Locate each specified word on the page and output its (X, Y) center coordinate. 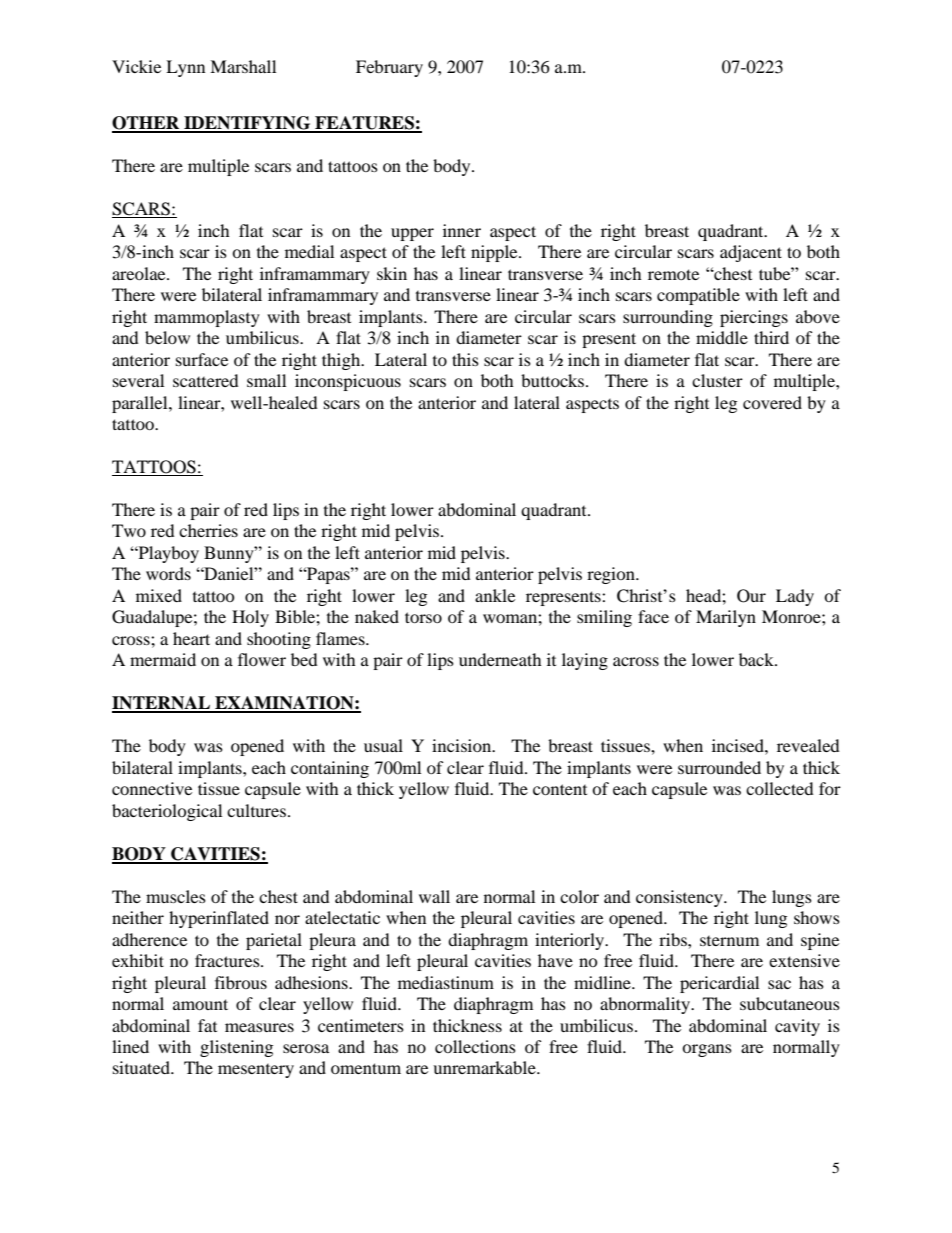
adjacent (751, 253)
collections (475, 1046)
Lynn (185, 68)
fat (207, 1025)
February (389, 68)
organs (707, 1050)
